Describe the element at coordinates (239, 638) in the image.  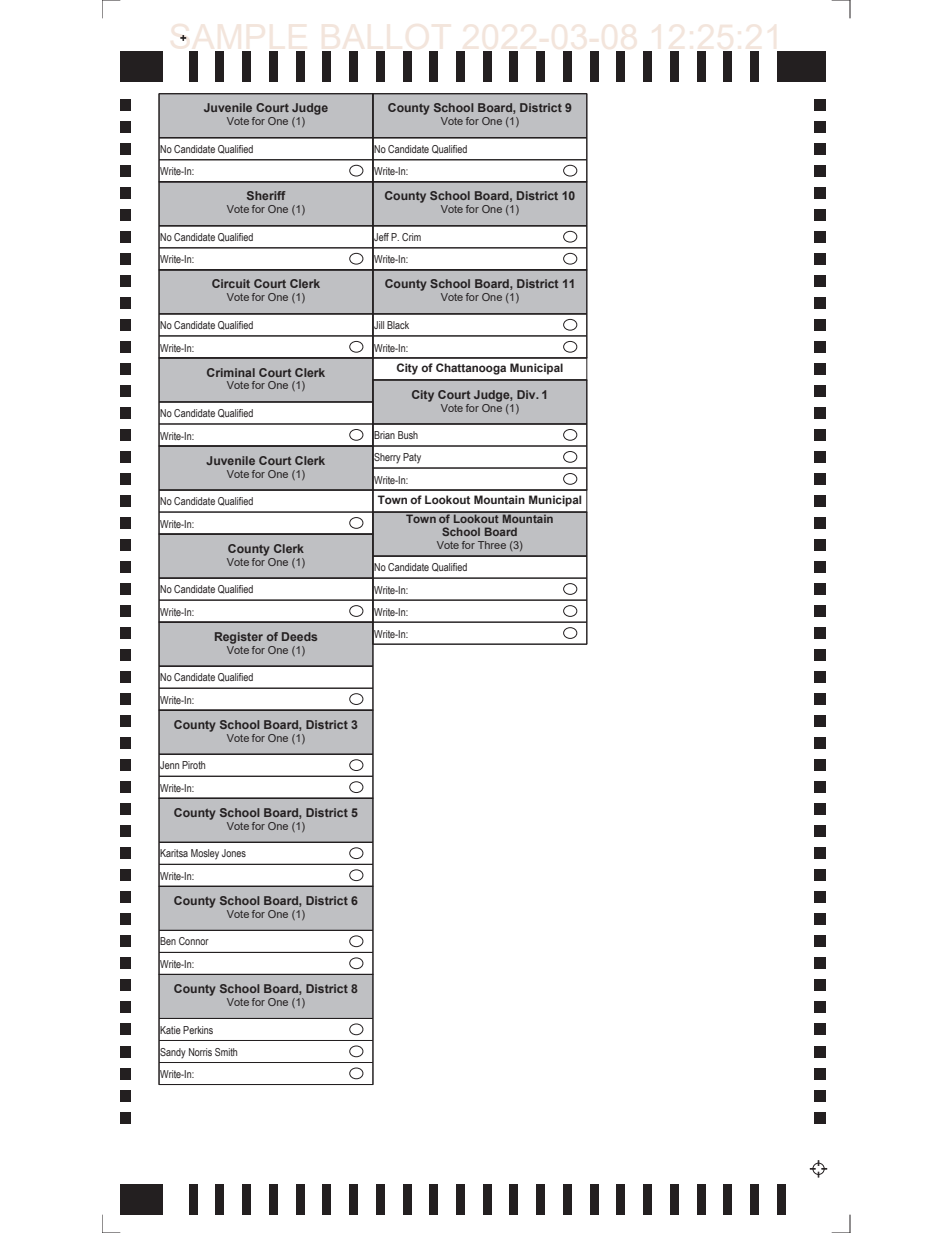
I see `Register` at that location.
